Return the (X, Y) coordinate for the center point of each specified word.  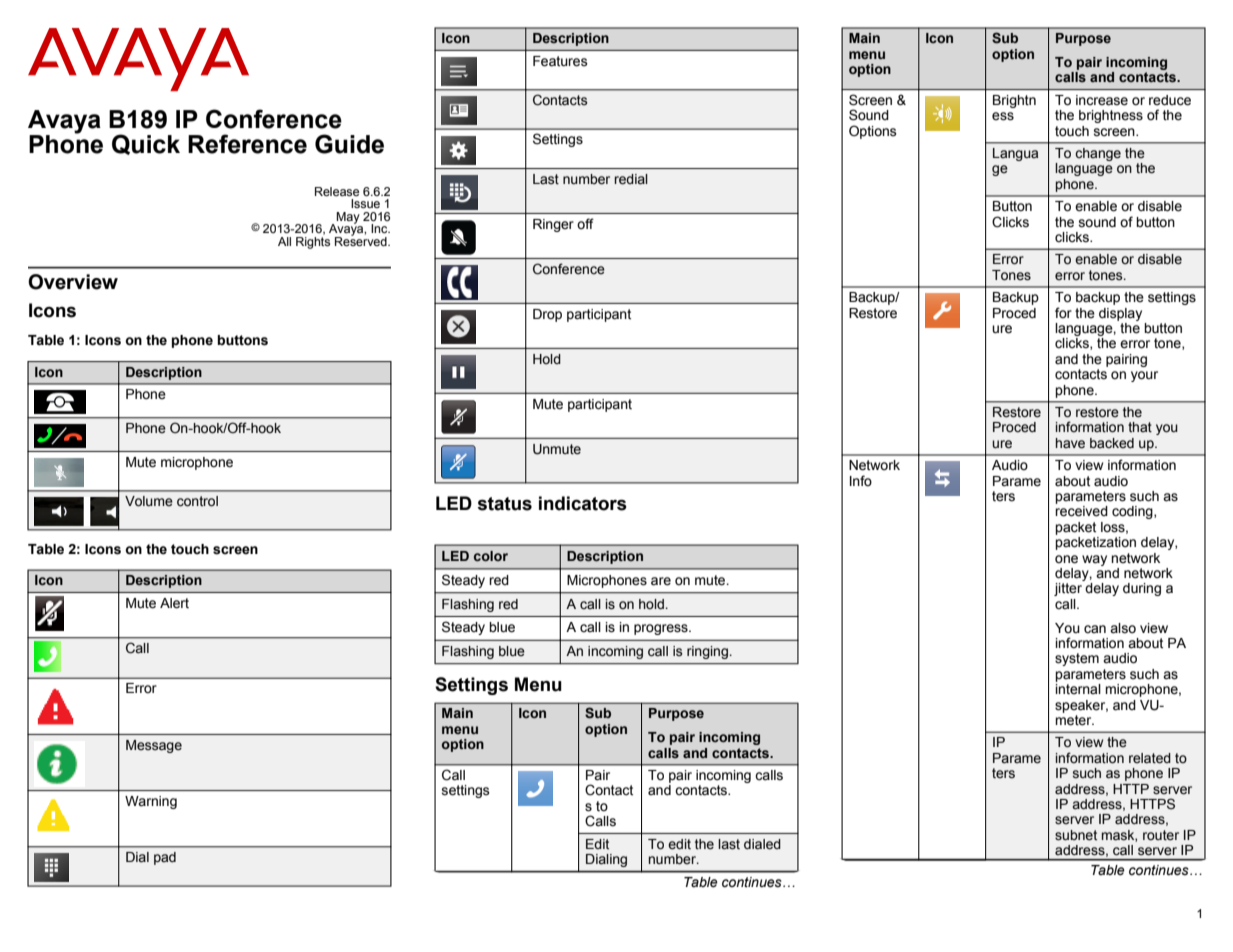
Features (560, 61)
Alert (174, 603)
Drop (547, 315)
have (1070, 443)
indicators (583, 503)
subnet (1076, 835)
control (197, 501)
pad (165, 858)
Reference (247, 144)
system (1077, 659)
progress (662, 629)
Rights (313, 241)
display (1120, 314)
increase (1102, 100)
